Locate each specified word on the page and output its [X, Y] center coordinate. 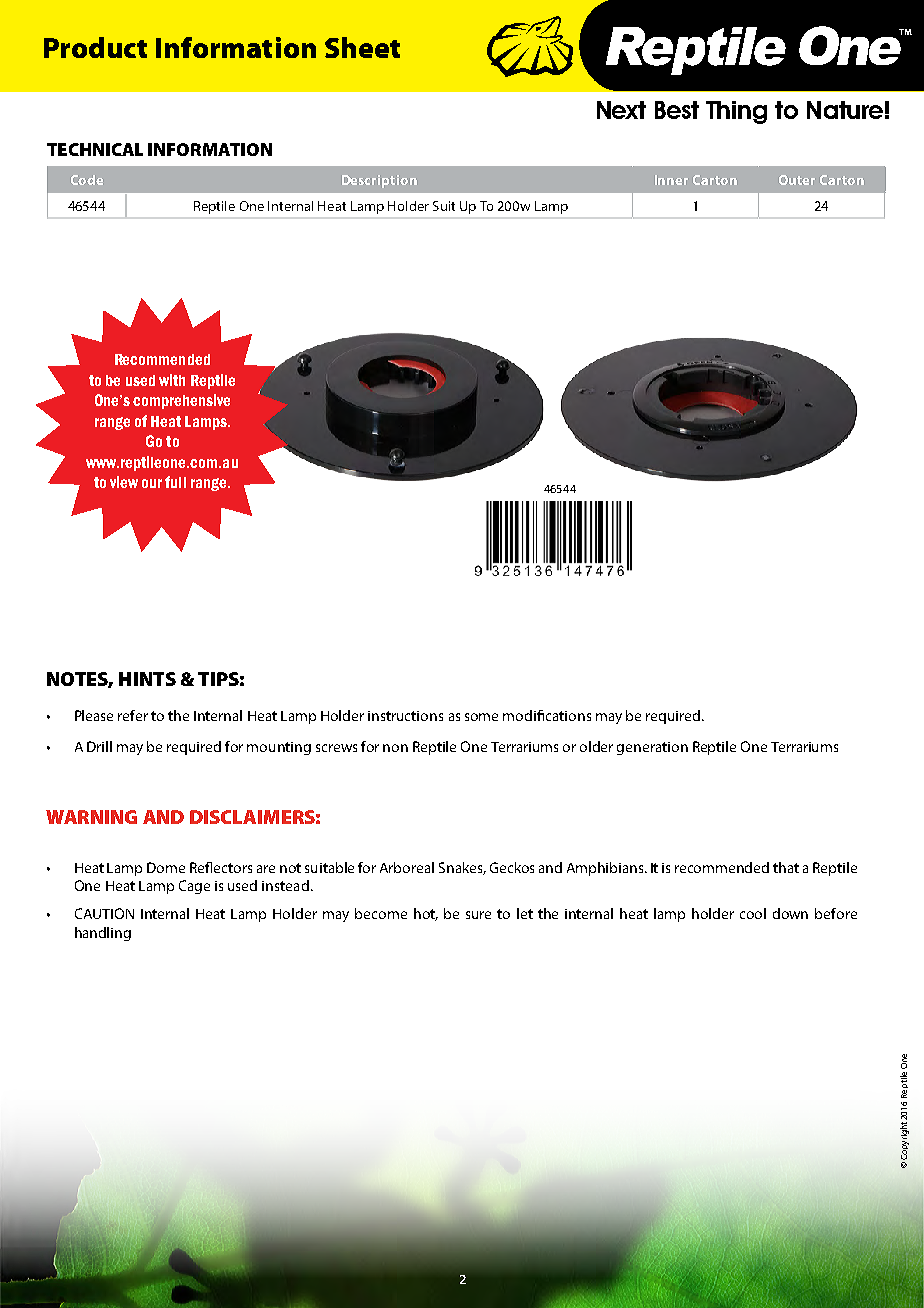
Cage [194, 887]
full [175, 482]
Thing [736, 112]
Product [95, 47]
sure [478, 915]
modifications [547, 715]
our [152, 483]
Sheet [362, 47]
